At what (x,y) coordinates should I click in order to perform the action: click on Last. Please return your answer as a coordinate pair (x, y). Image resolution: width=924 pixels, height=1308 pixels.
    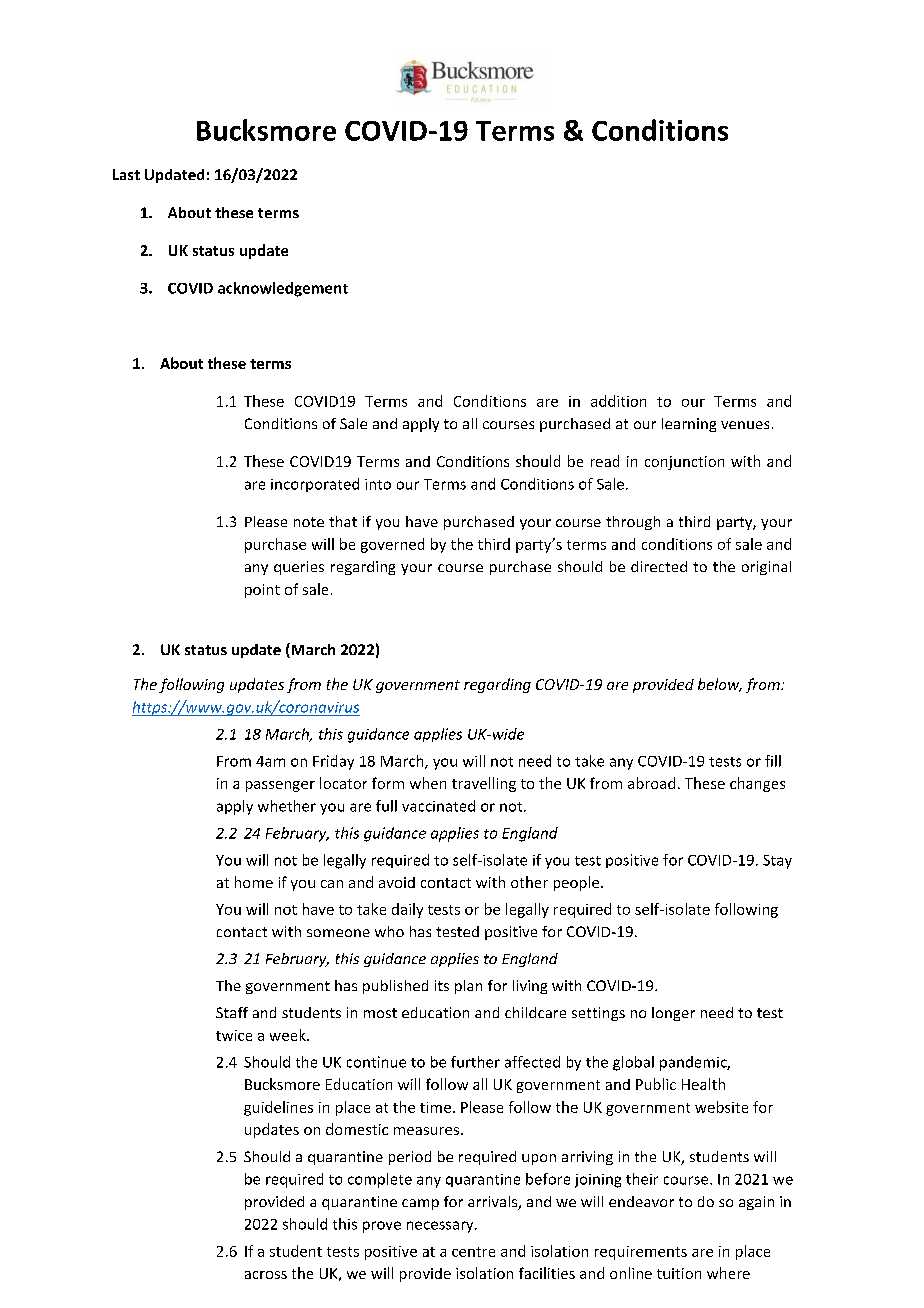
    Looking at the image, I should click on (126, 174).
